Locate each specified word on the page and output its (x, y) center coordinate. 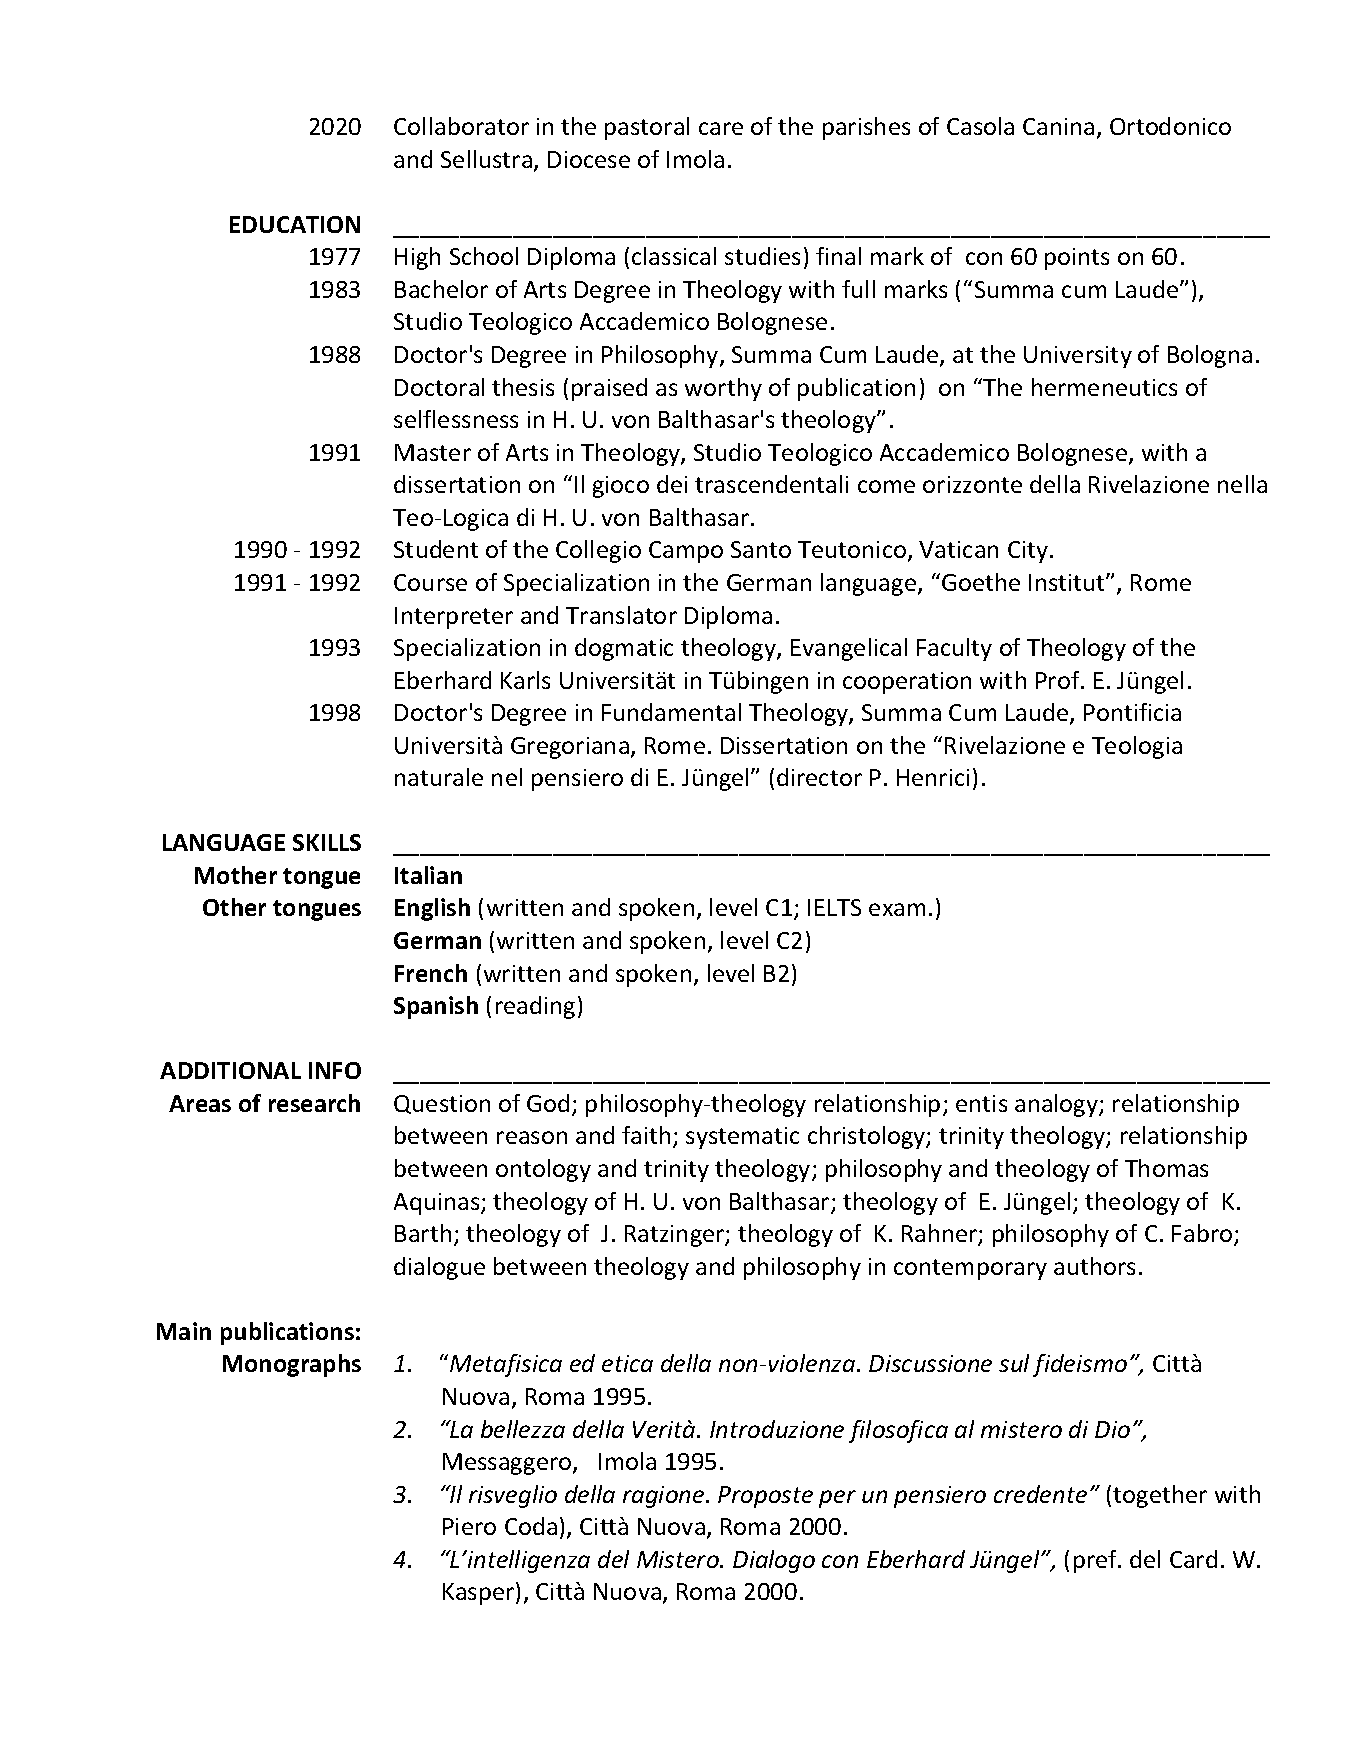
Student (436, 549)
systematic (742, 1138)
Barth (423, 1233)
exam (897, 909)
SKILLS (327, 842)
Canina (1058, 126)
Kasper (480, 1593)
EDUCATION (295, 224)
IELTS (834, 907)
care (721, 128)
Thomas (1166, 1168)
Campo (686, 552)
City (1028, 552)
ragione (665, 1497)
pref (1097, 1561)
